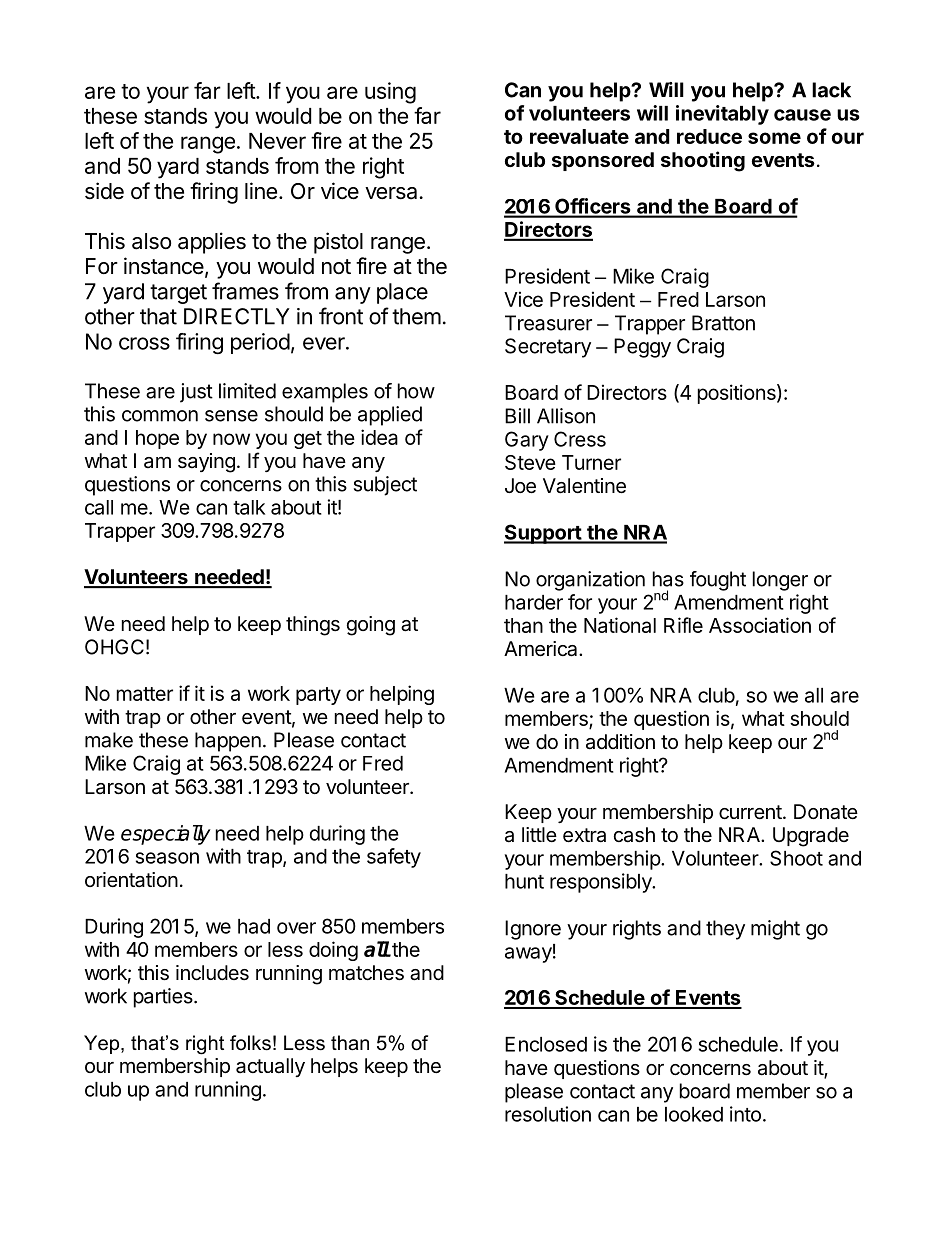 The height and width of the image is (1233, 952). What do you see at coordinates (527, 441) in the image?
I see `Gary` at bounding box center [527, 441].
